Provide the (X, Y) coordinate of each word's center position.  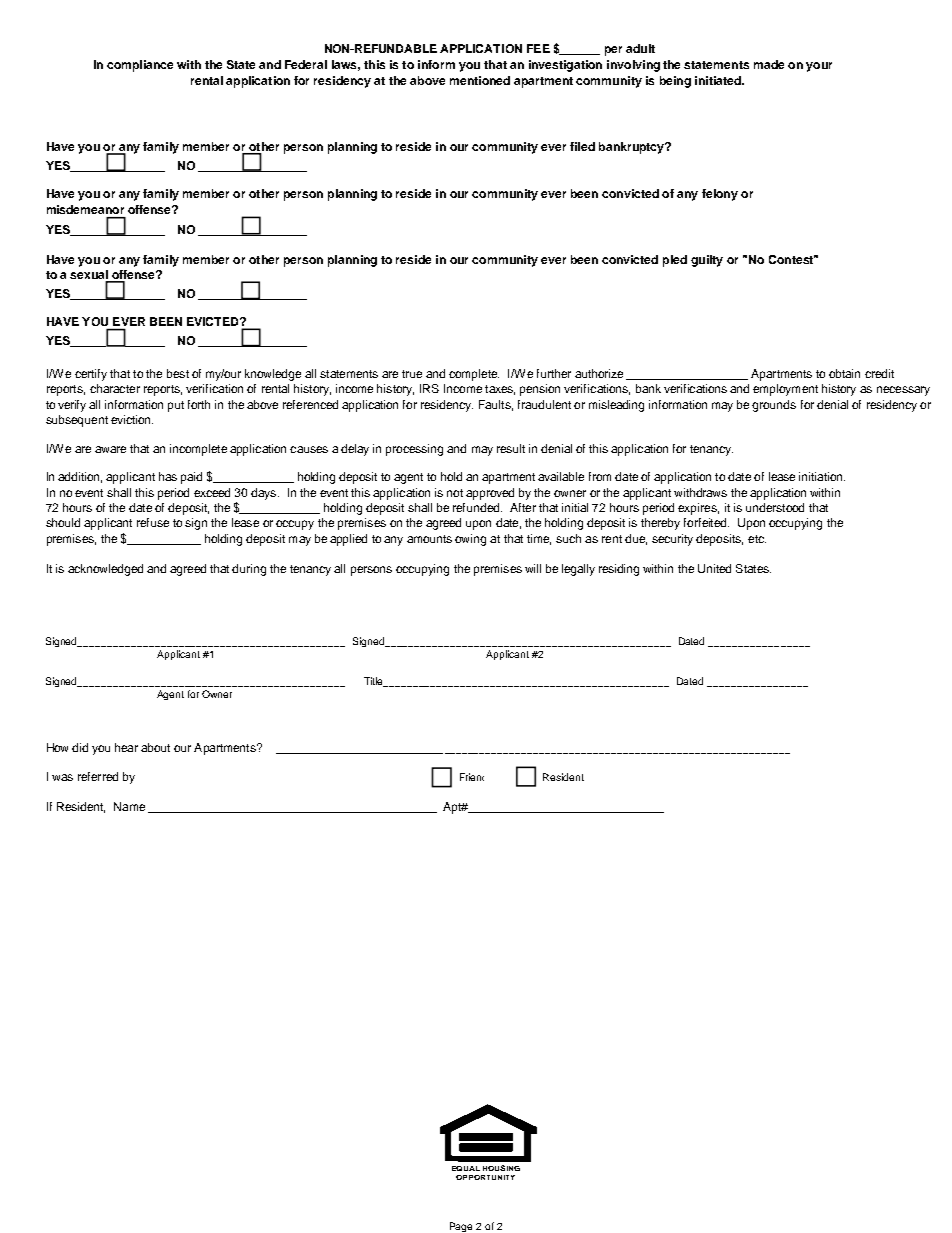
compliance (140, 66)
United (714, 568)
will (533, 568)
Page (461, 1227)
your (819, 67)
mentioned (480, 80)
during (249, 570)
